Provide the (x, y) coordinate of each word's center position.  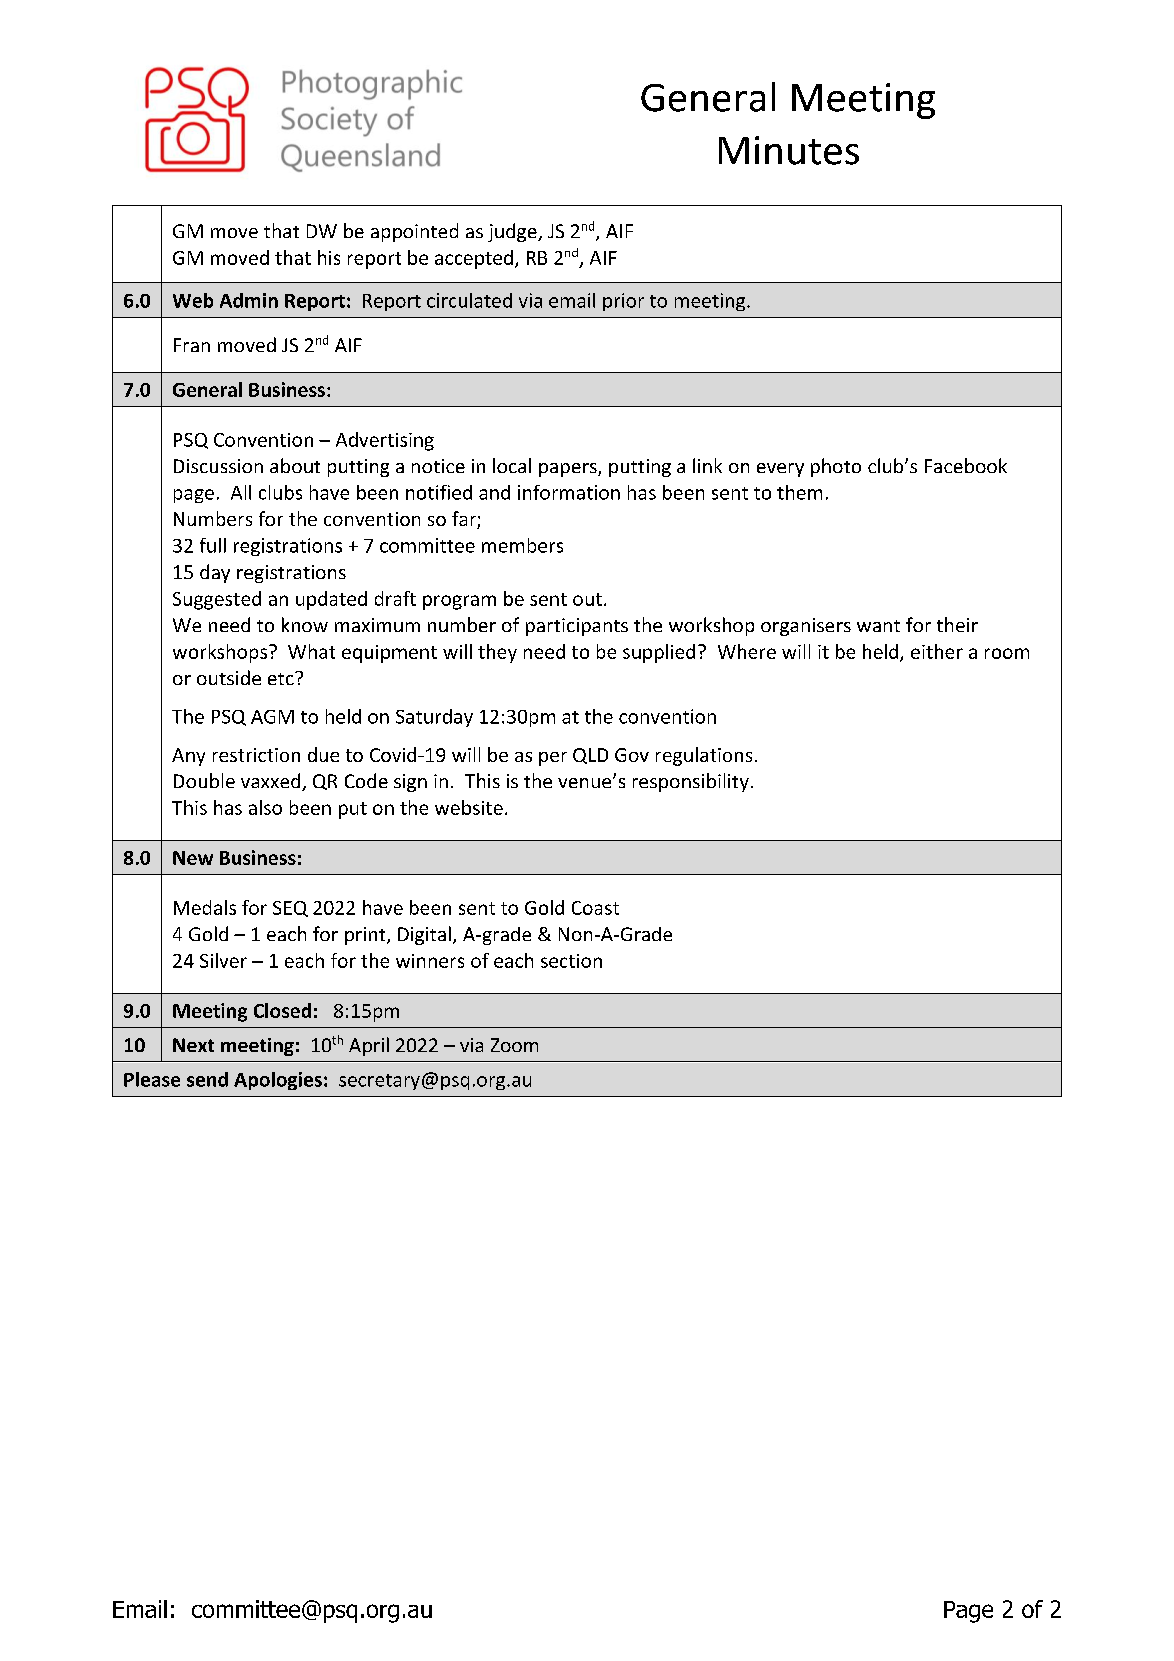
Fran (192, 345)
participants (577, 627)
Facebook (966, 465)
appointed (414, 232)
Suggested (217, 600)
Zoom (514, 1045)
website (469, 807)
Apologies (278, 1081)
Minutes (789, 150)
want (878, 626)
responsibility (691, 782)
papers (569, 470)
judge (513, 232)
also (265, 807)
